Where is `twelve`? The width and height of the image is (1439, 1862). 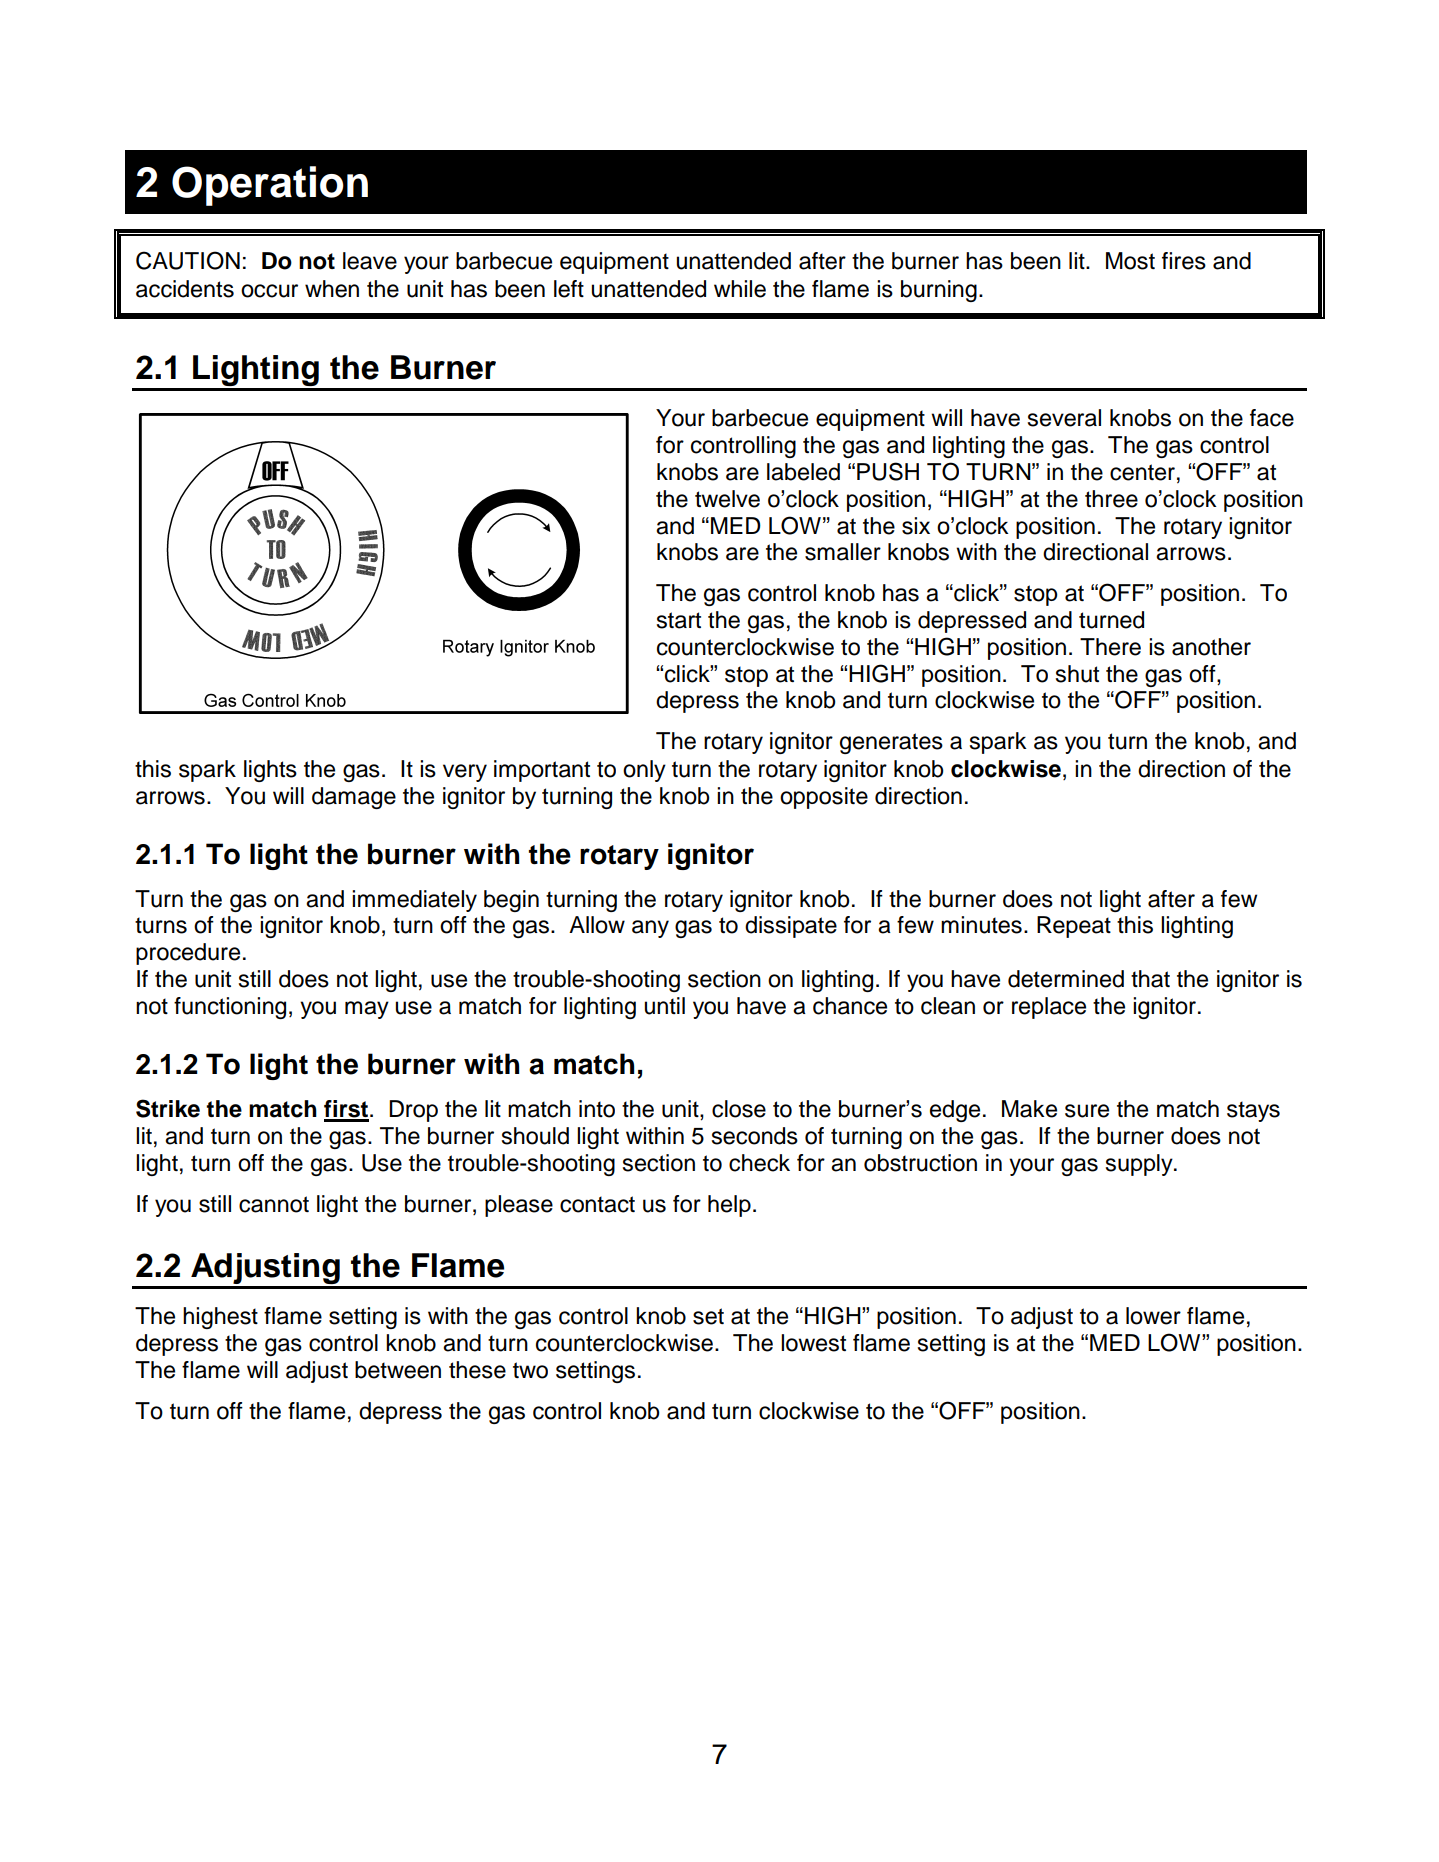 twelve is located at coordinates (727, 499).
